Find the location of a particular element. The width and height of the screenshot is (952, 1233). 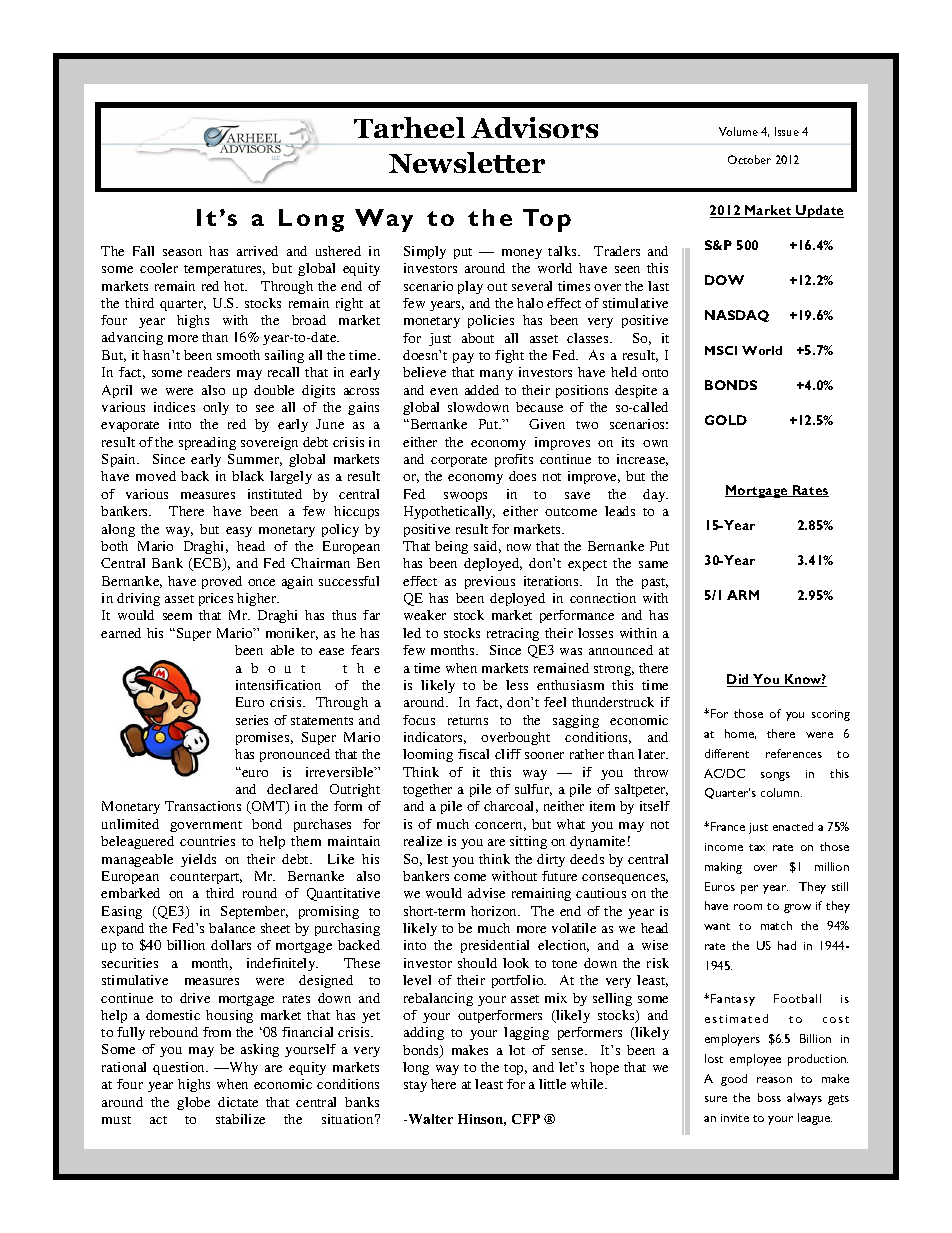

globe is located at coordinates (193, 1103).
